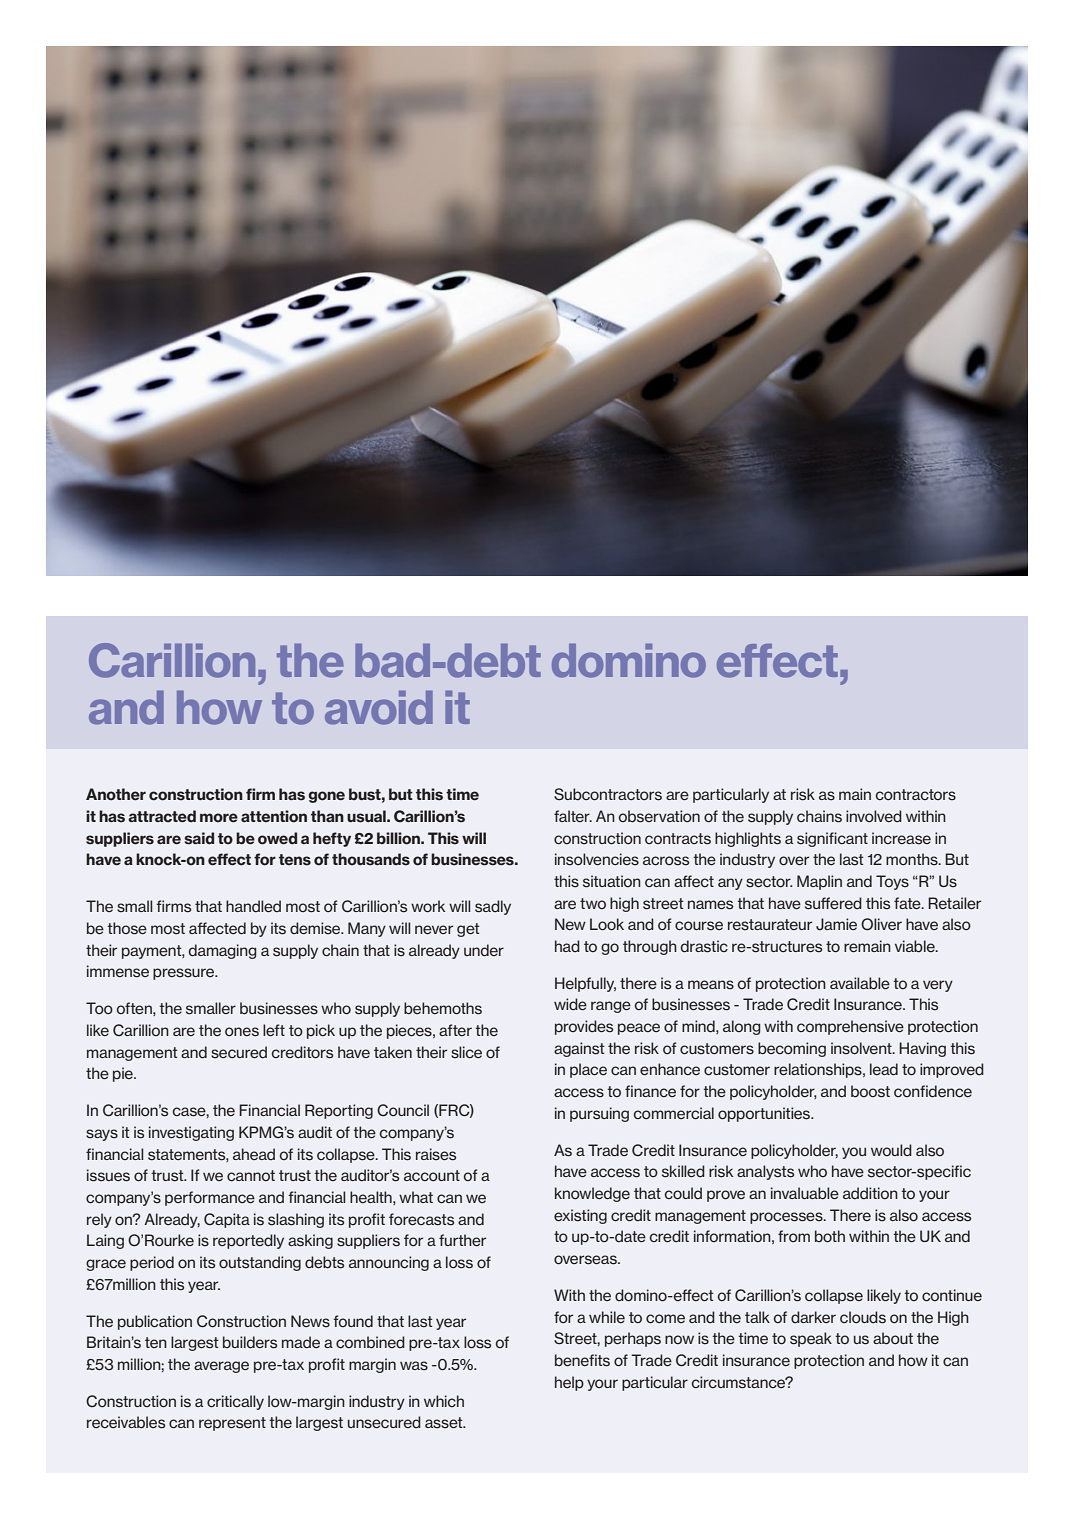 The width and height of the screenshot is (1074, 1519). What do you see at coordinates (874, 816) in the screenshot?
I see `involved` at bounding box center [874, 816].
